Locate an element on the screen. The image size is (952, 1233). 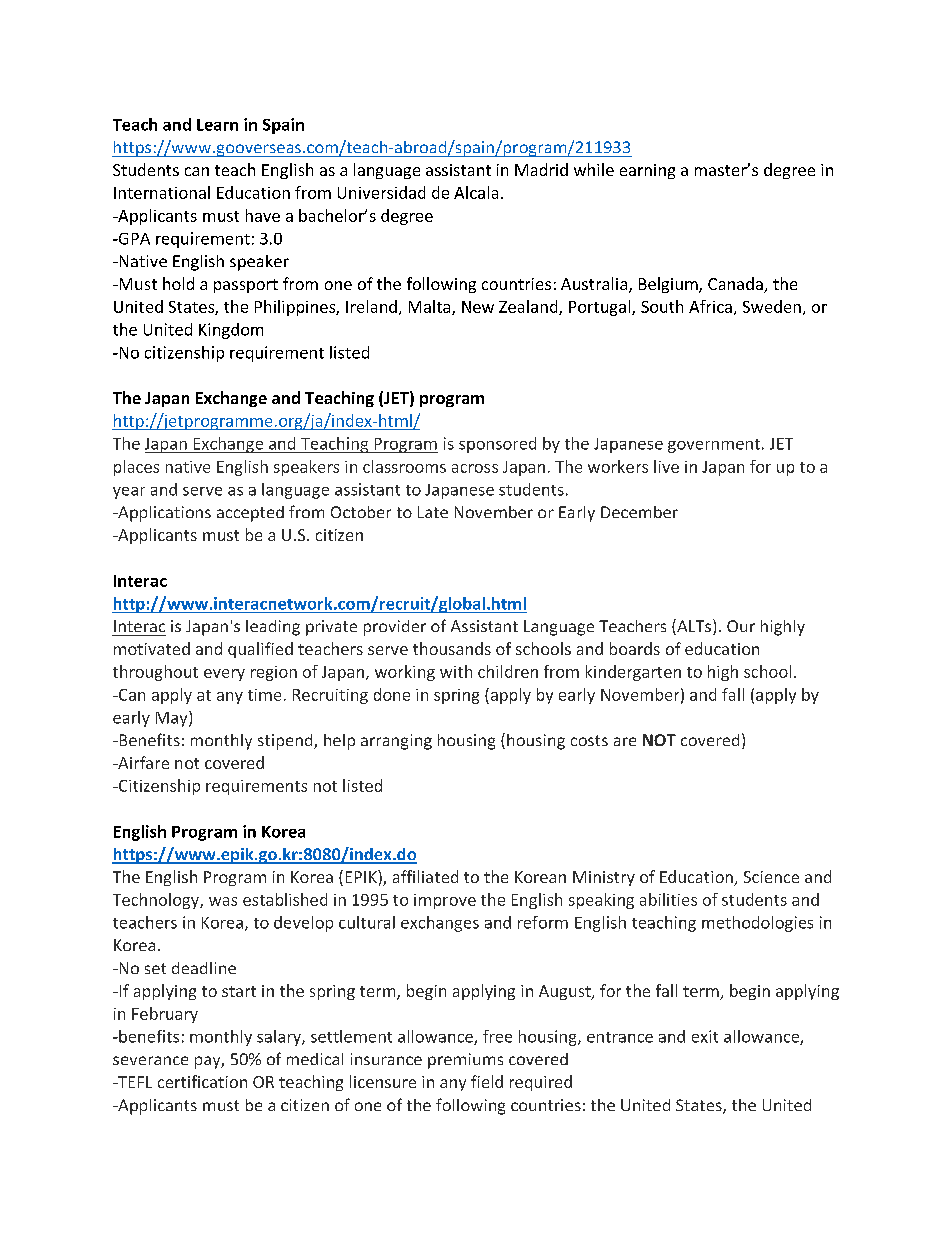
leading is located at coordinates (273, 628).
